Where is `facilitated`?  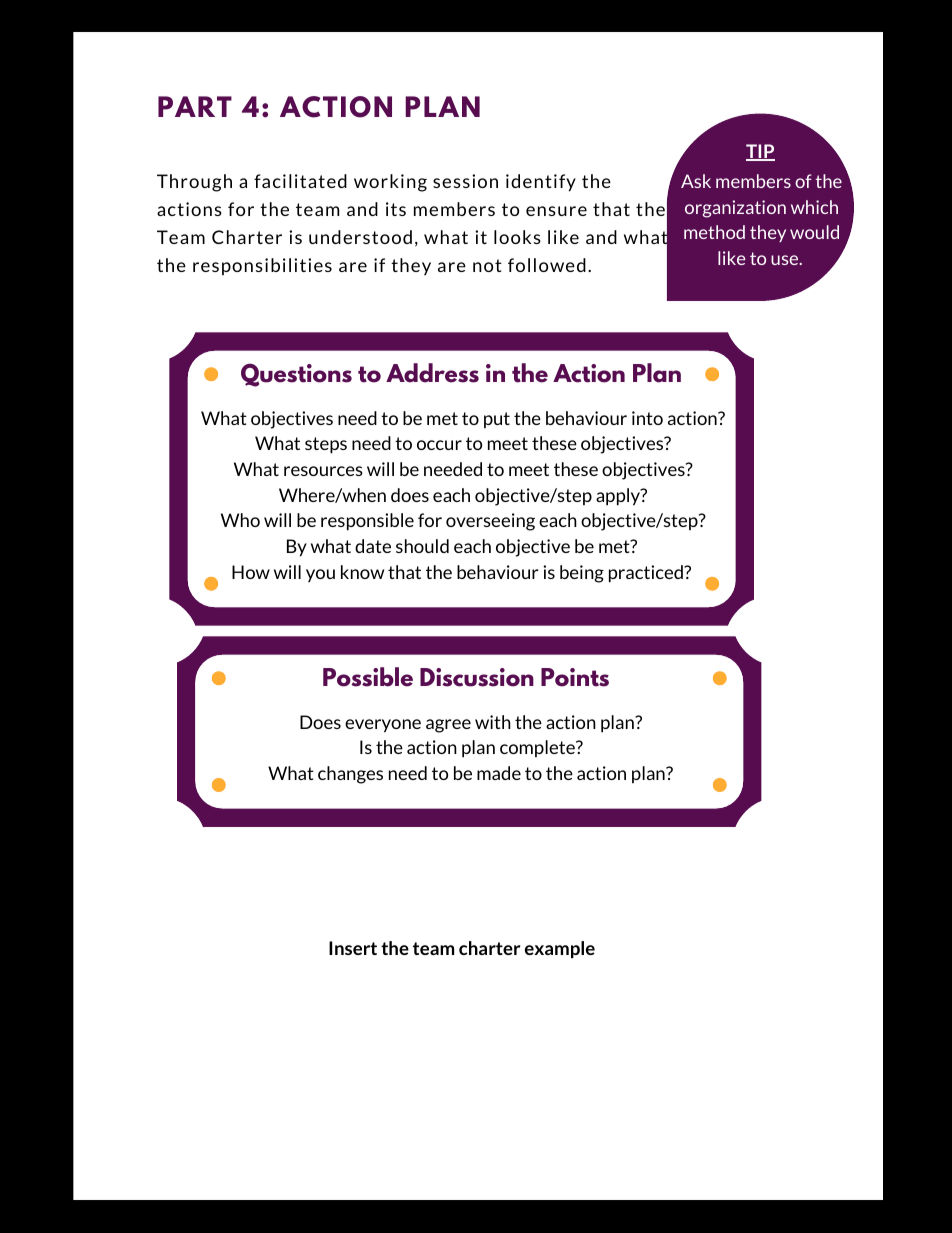
facilitated is located at coordinates (300, 181).
